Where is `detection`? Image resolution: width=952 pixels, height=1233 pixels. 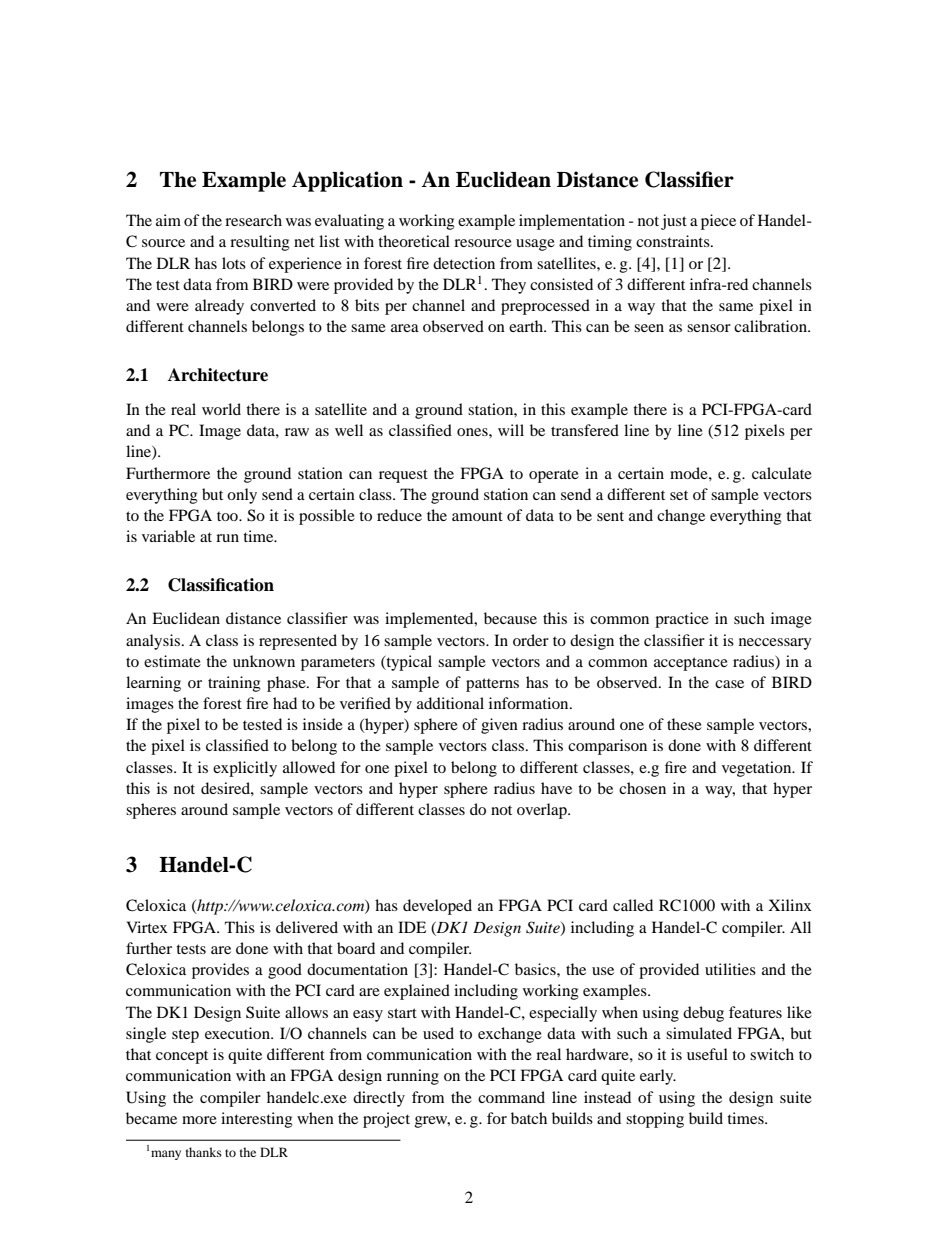 detection is located at coordinates (464, 263).
